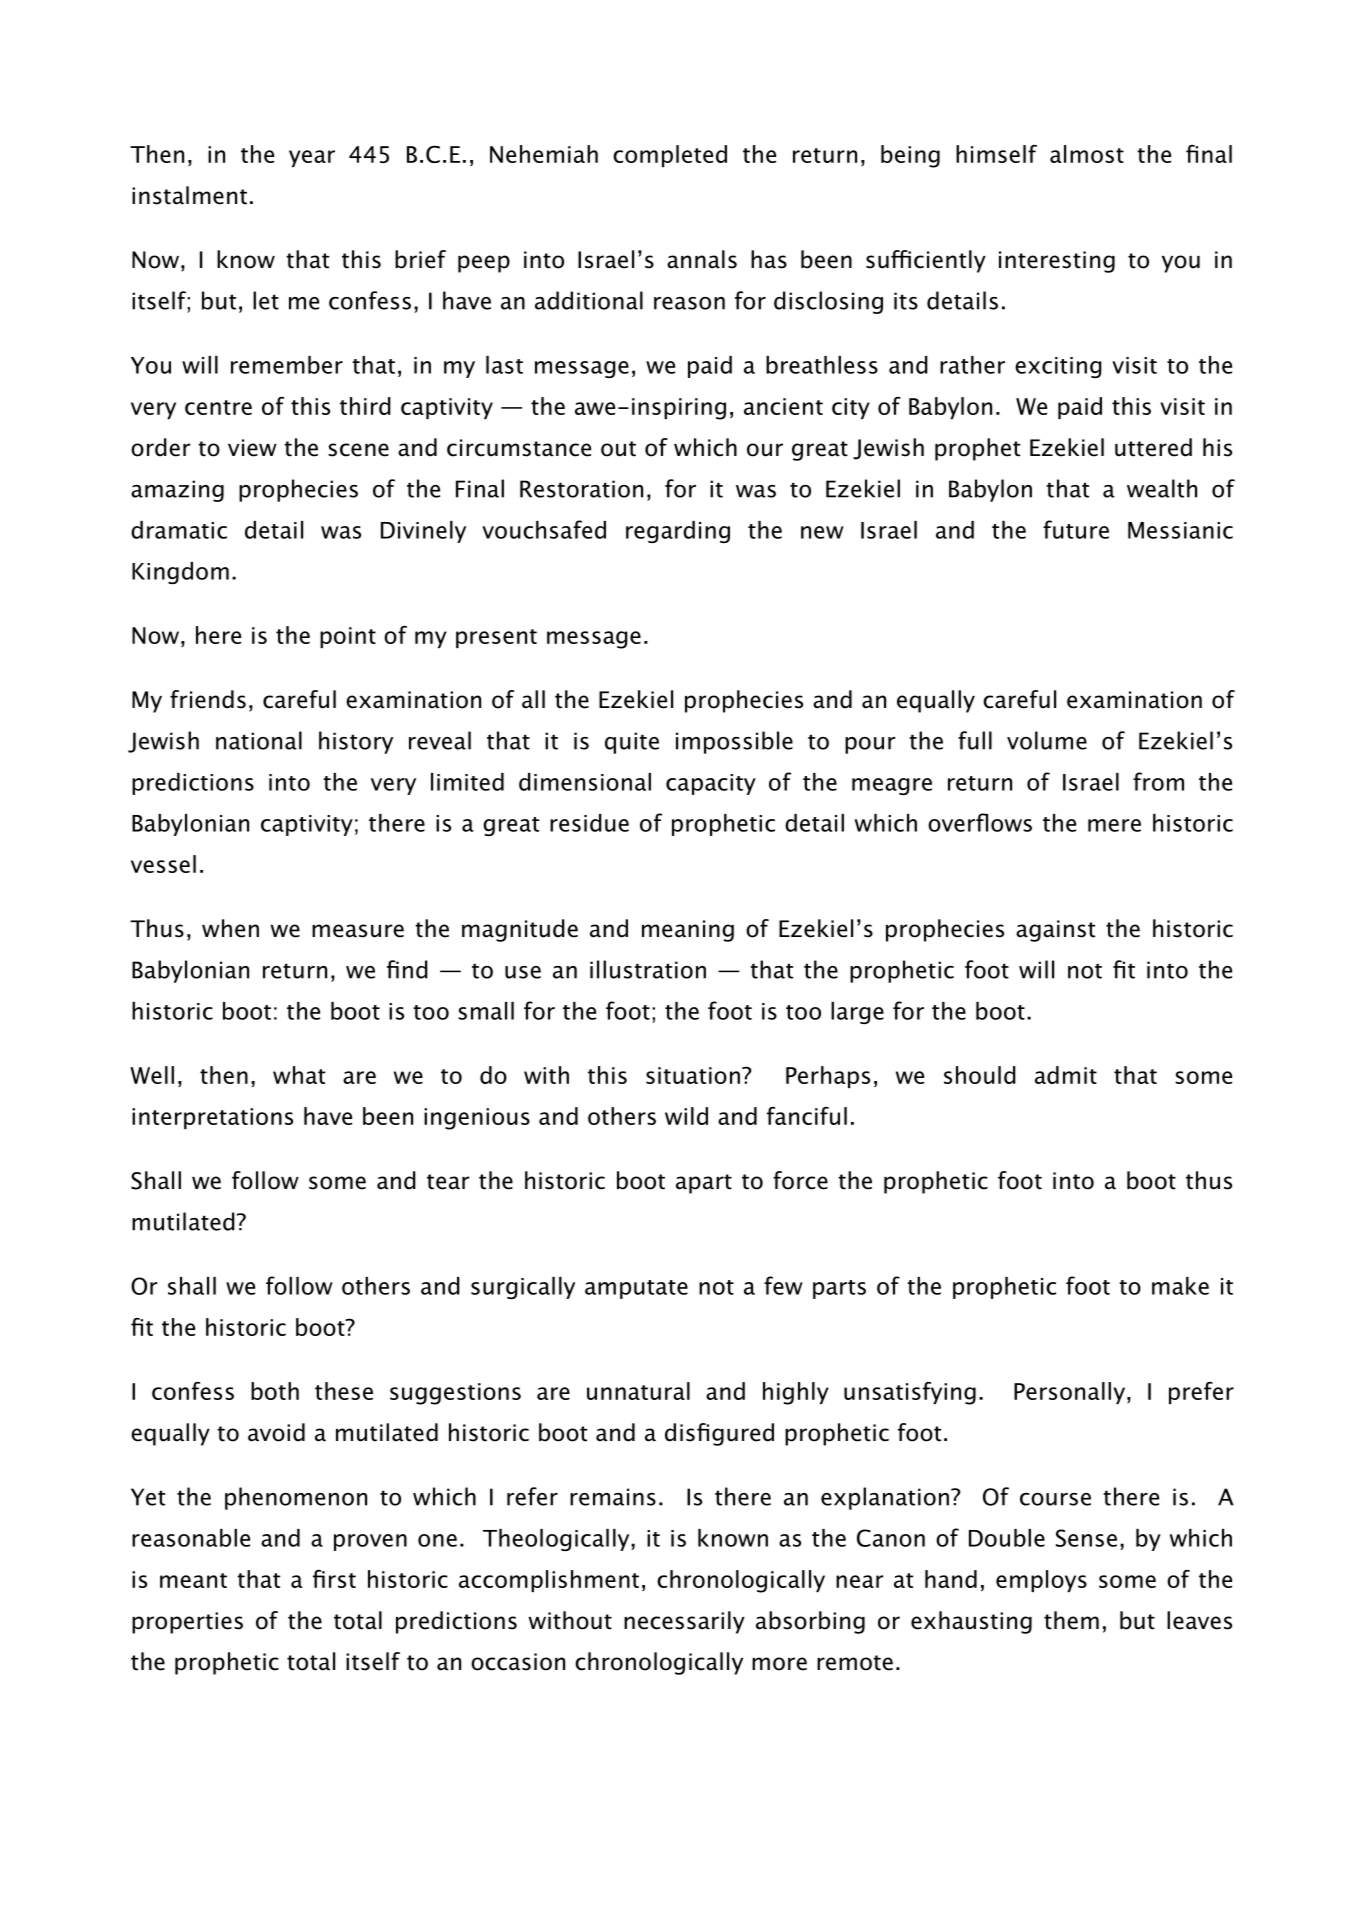 This page has width=1363, height=1929. What do you see at coordinates (230, 928) in the page?
I see `when` at bounding box center [230, 928].
